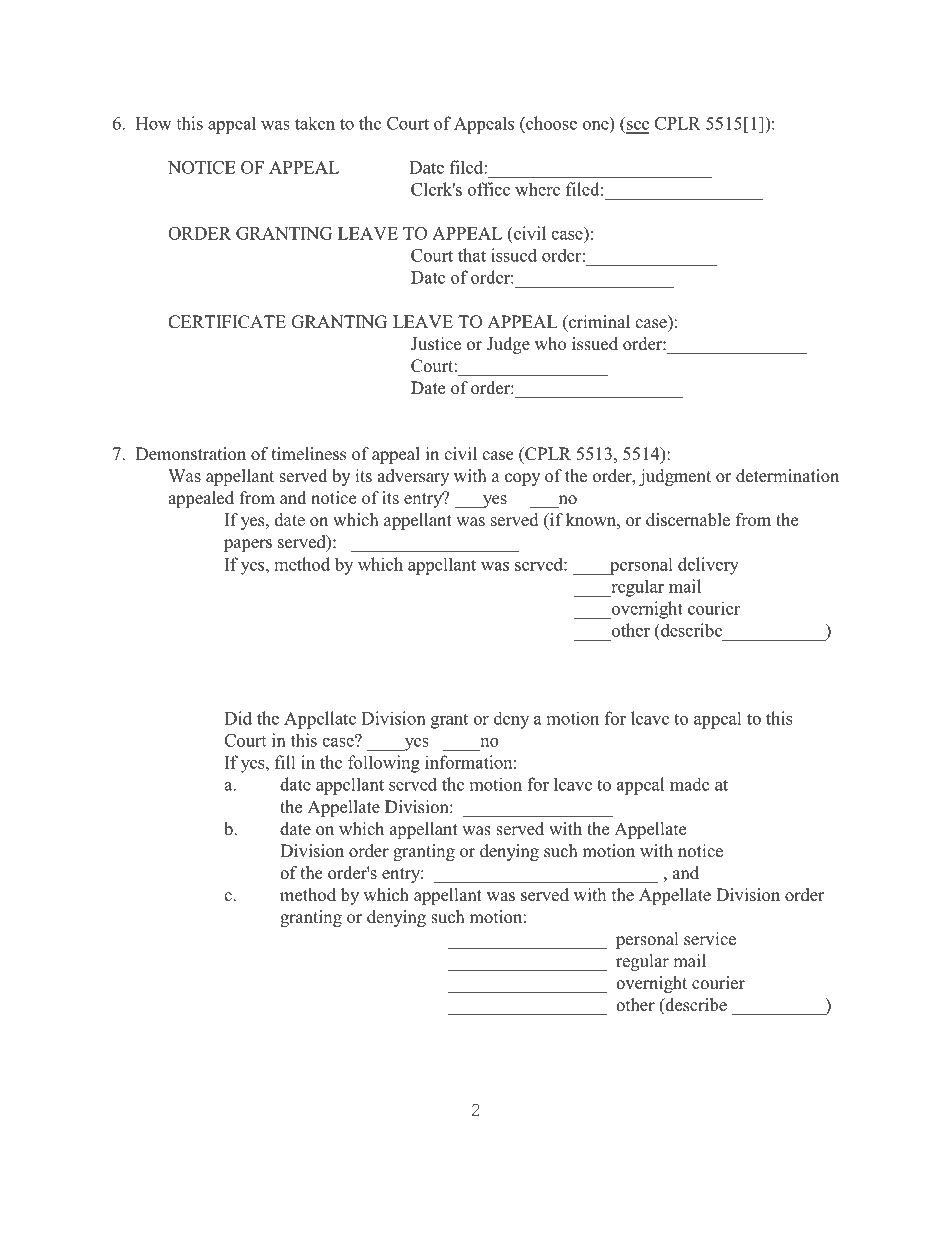 This screenshot has width=952, height=1233. What do you see at coordinates (488, 189) in the screenshot?
I see `office` at bounding box center [488, 189].
